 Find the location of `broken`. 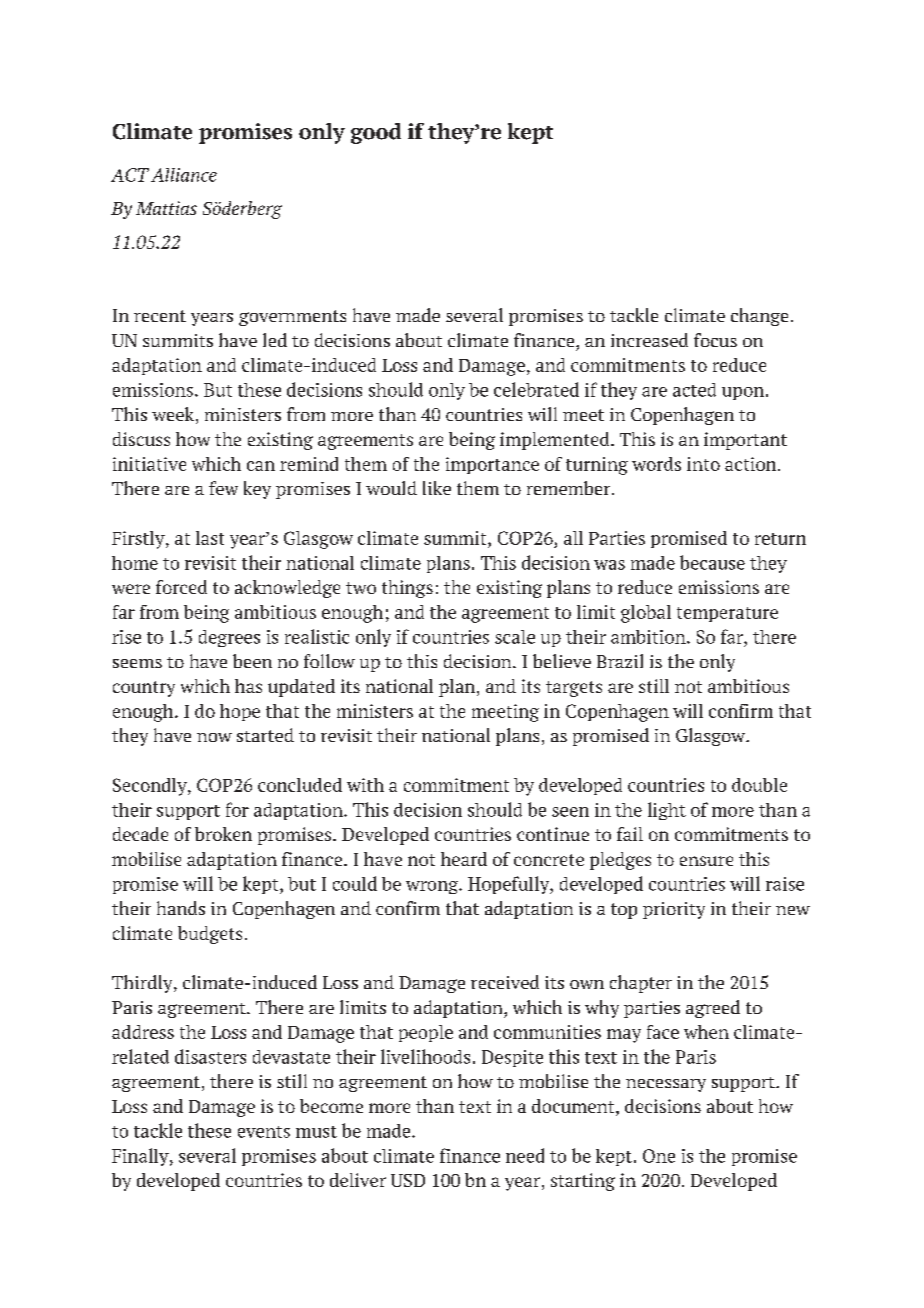

broken is located at coordinates (223, 834).
